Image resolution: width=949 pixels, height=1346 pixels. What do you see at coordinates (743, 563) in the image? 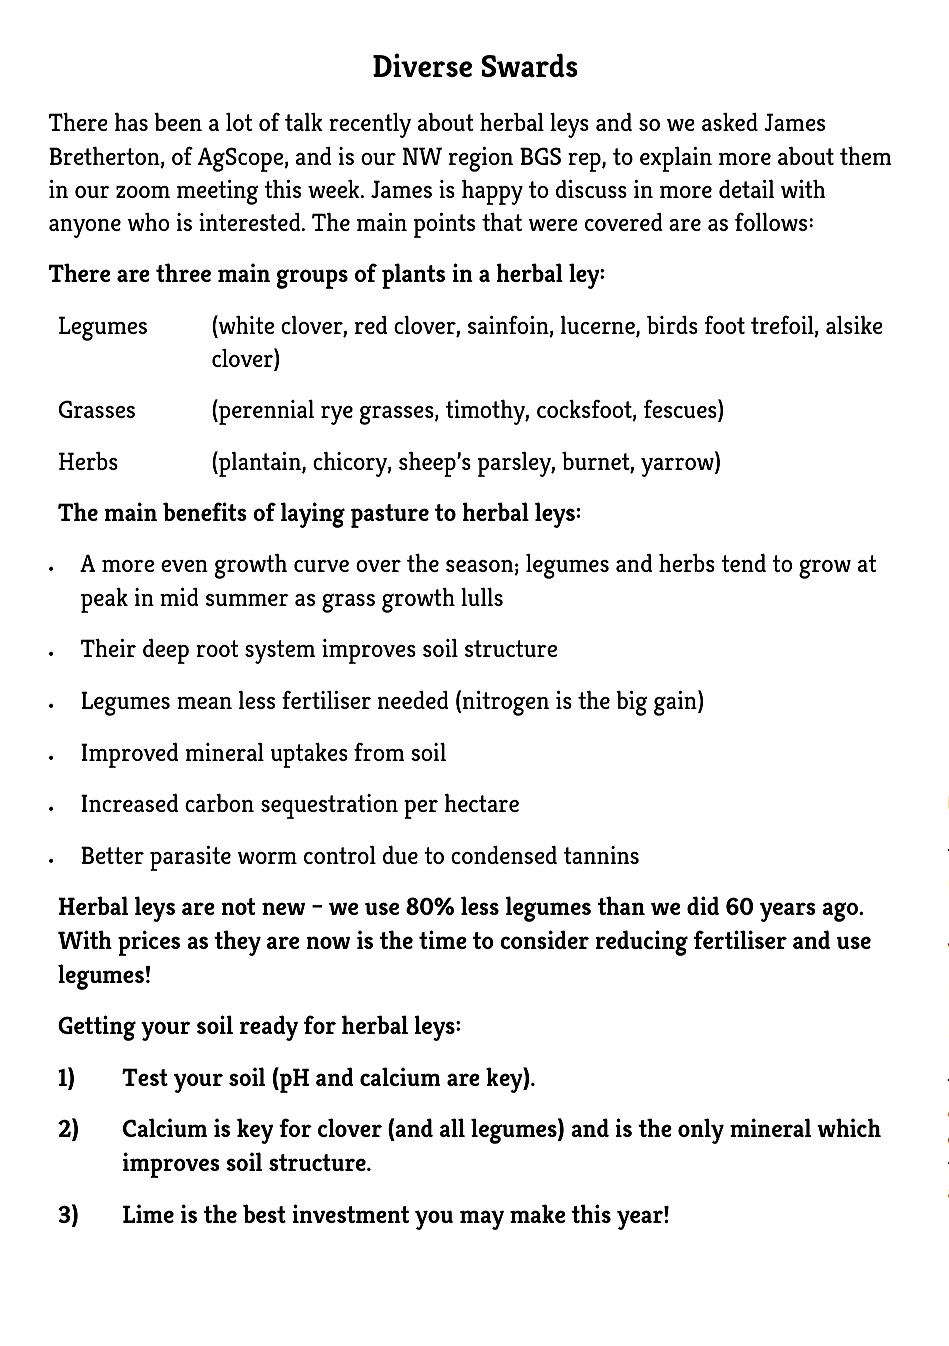
I see `tend` at bounding box center [743, 563].
